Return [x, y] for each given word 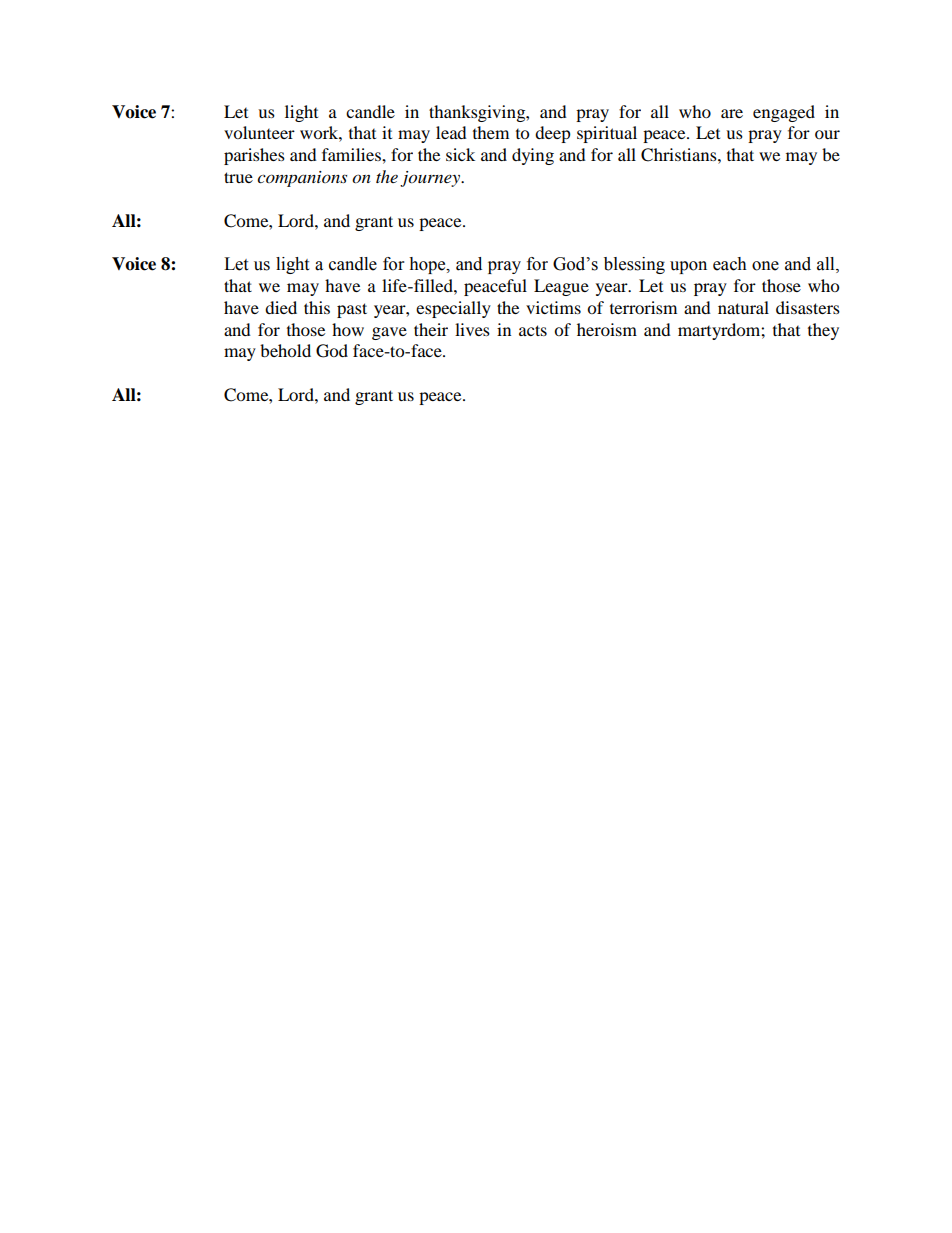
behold [285, 350]
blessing [634, 265]
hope [428, 265]
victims [553, 307]
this [317, 307]
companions [302, 179]
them [491, 132]
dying [533, 156]
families [352, 154]
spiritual [607, 134]
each [730, 264]
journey [431, 179]
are [732, 113]
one [765, 266]
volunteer [259, 132]
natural [743, 307]
